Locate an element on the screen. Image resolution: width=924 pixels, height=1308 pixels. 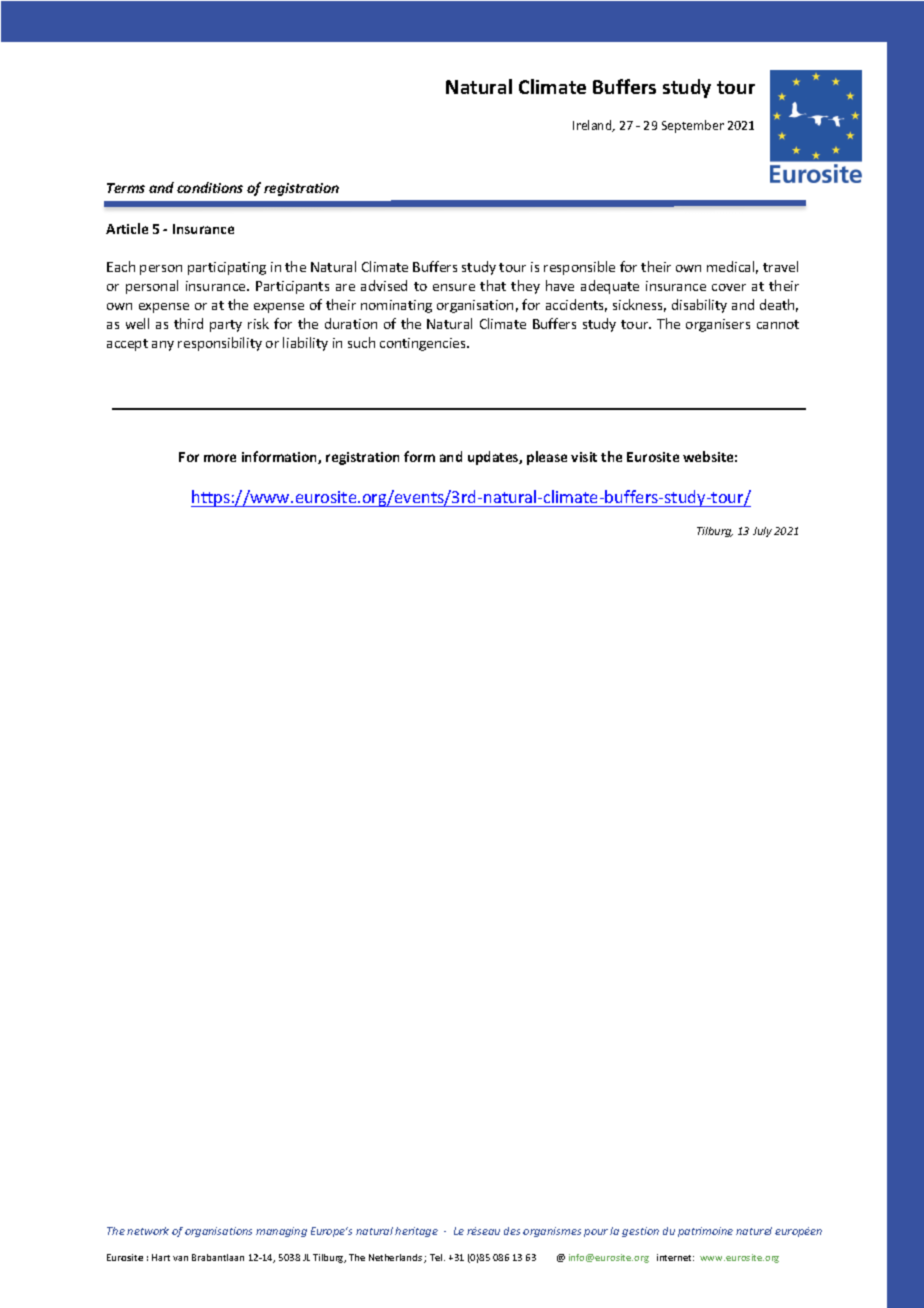
contingencies is located at coordinates (424, 344).
